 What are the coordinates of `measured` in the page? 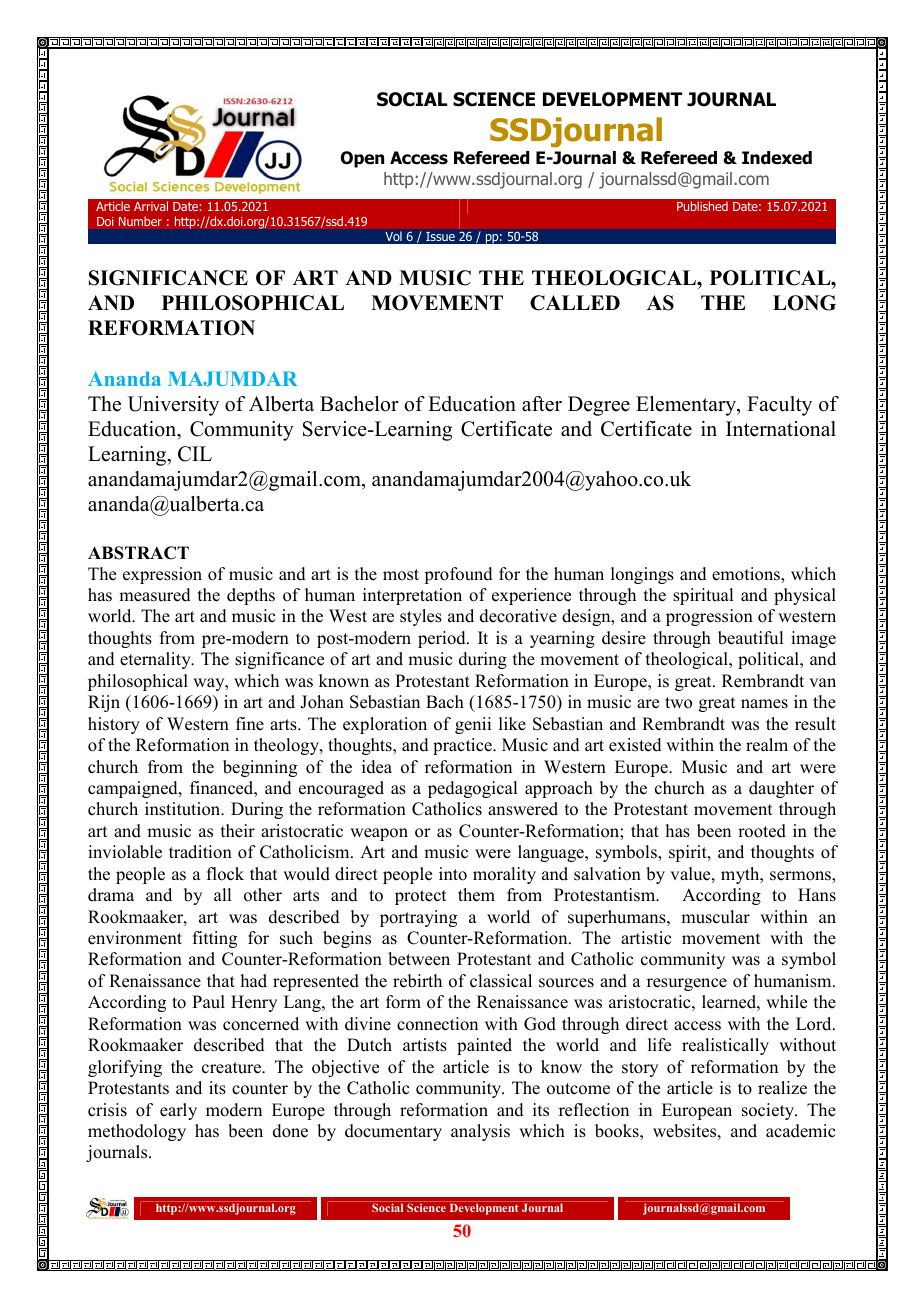 It's located at (155, 595).
